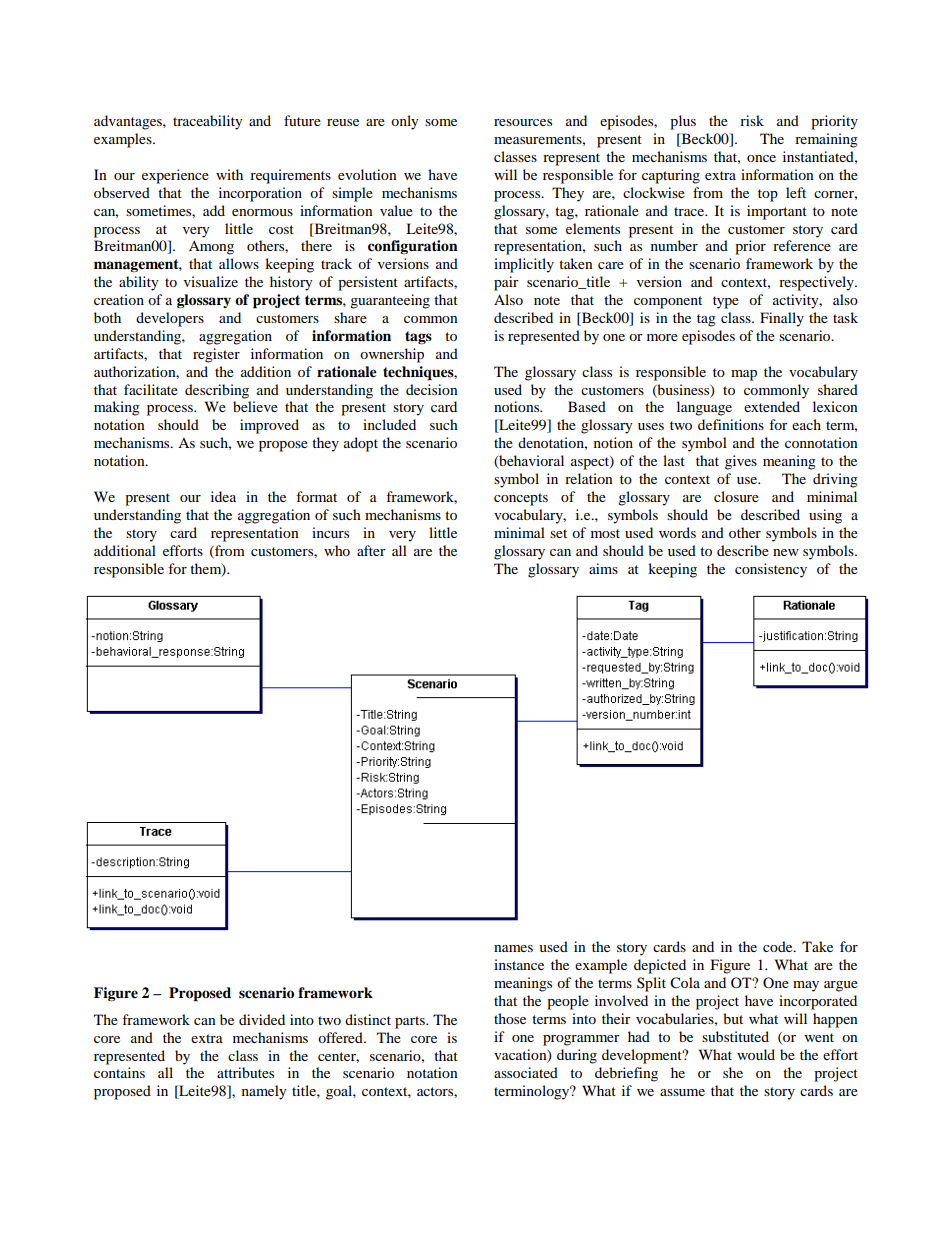 This document has width=952, height=1233. Describe the element at coordinates (523, 122) in the document. I see `resources` at that location.
